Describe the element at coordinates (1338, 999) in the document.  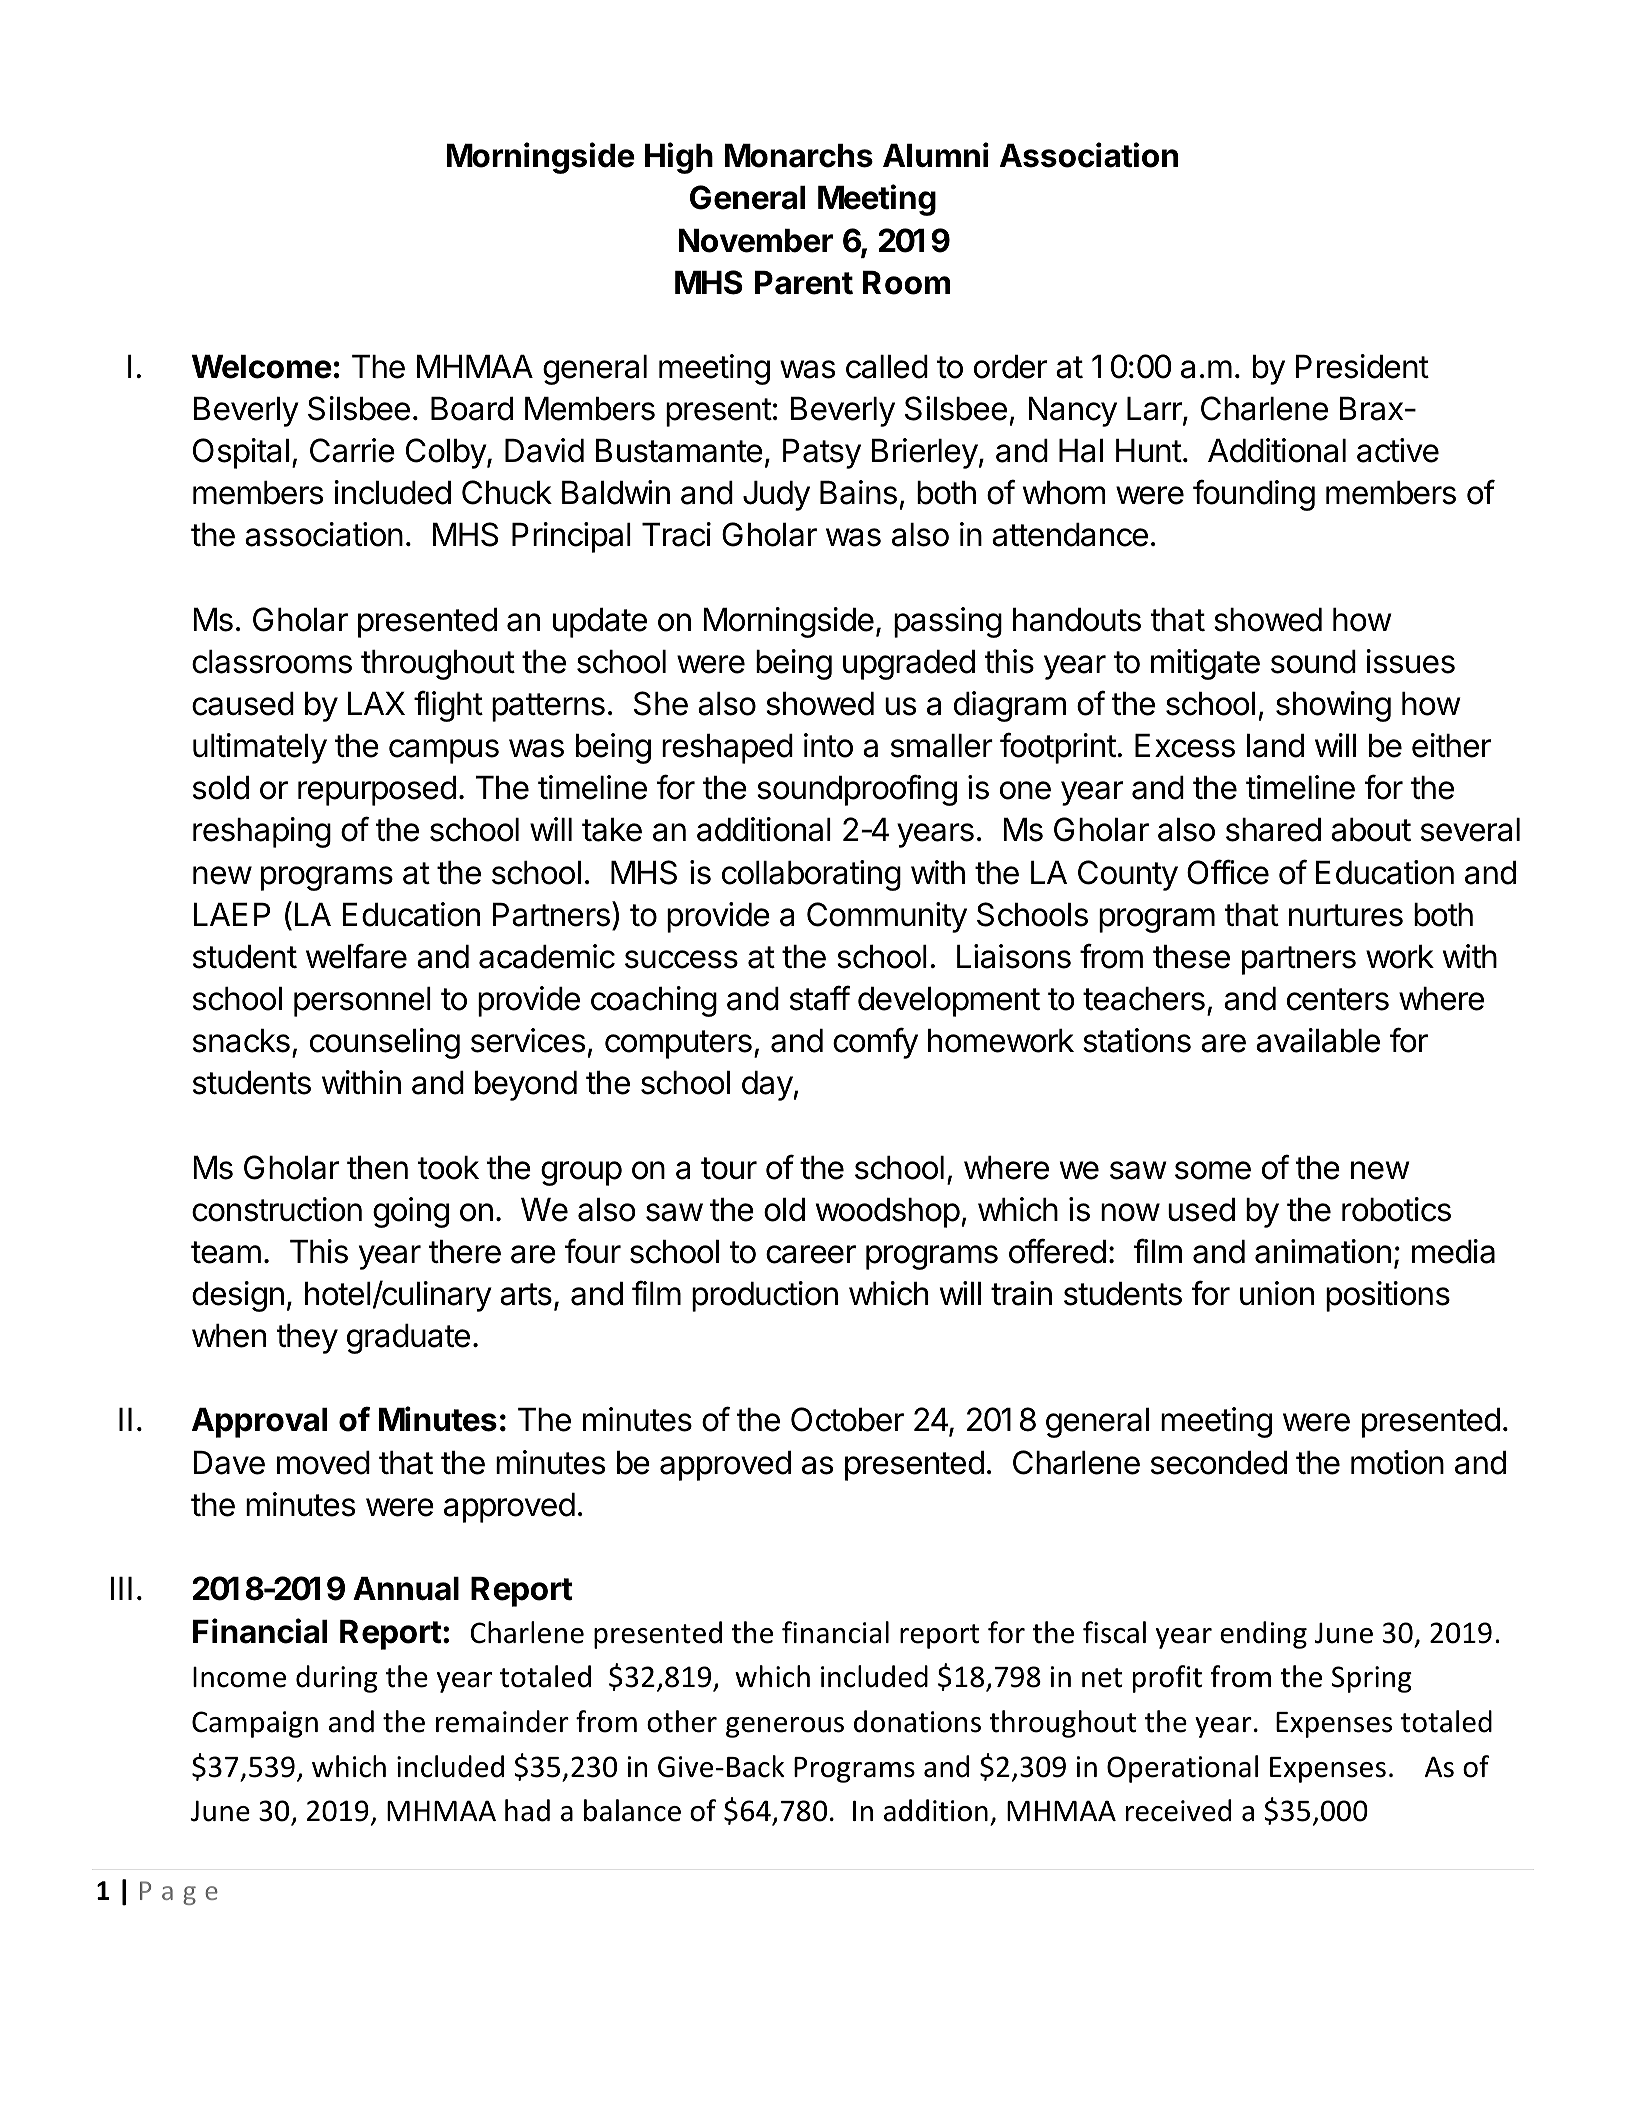
I see `centers` at that location.
